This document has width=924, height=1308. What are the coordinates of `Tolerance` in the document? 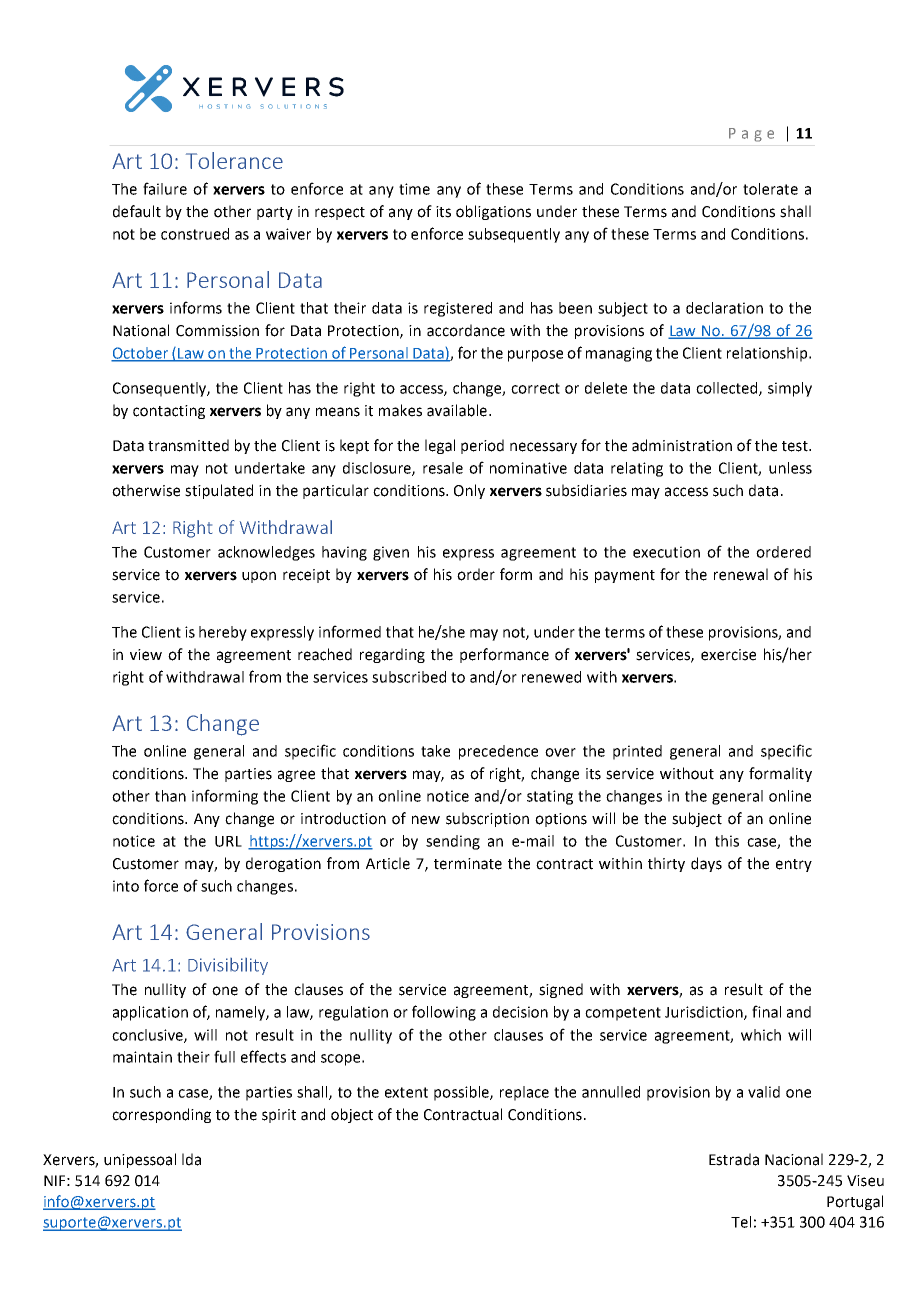 It's located at (234, 160).
